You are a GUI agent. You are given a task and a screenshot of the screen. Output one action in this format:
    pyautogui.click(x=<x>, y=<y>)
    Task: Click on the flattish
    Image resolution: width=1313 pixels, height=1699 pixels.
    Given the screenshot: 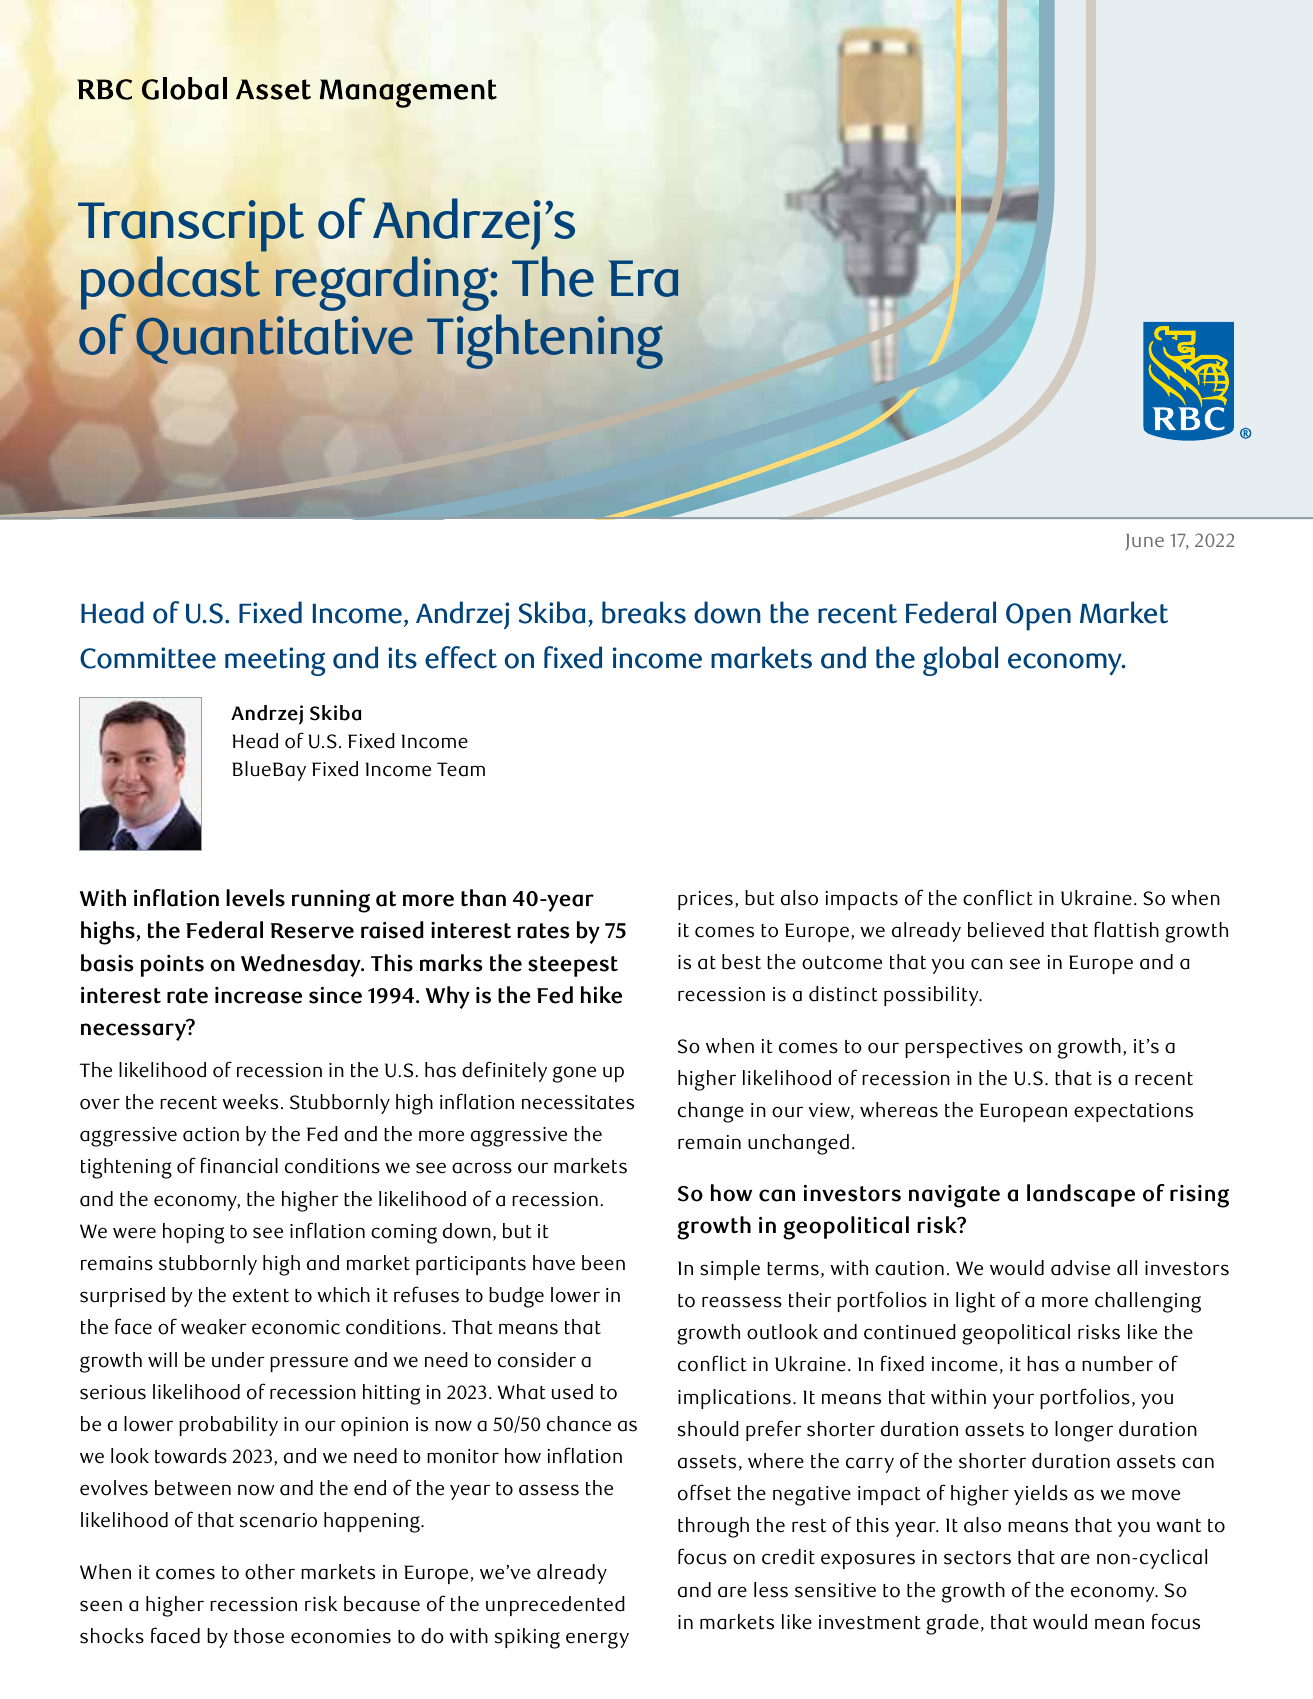 What is the action you would take?
    pyautogui.click(x=1126, y=929)
